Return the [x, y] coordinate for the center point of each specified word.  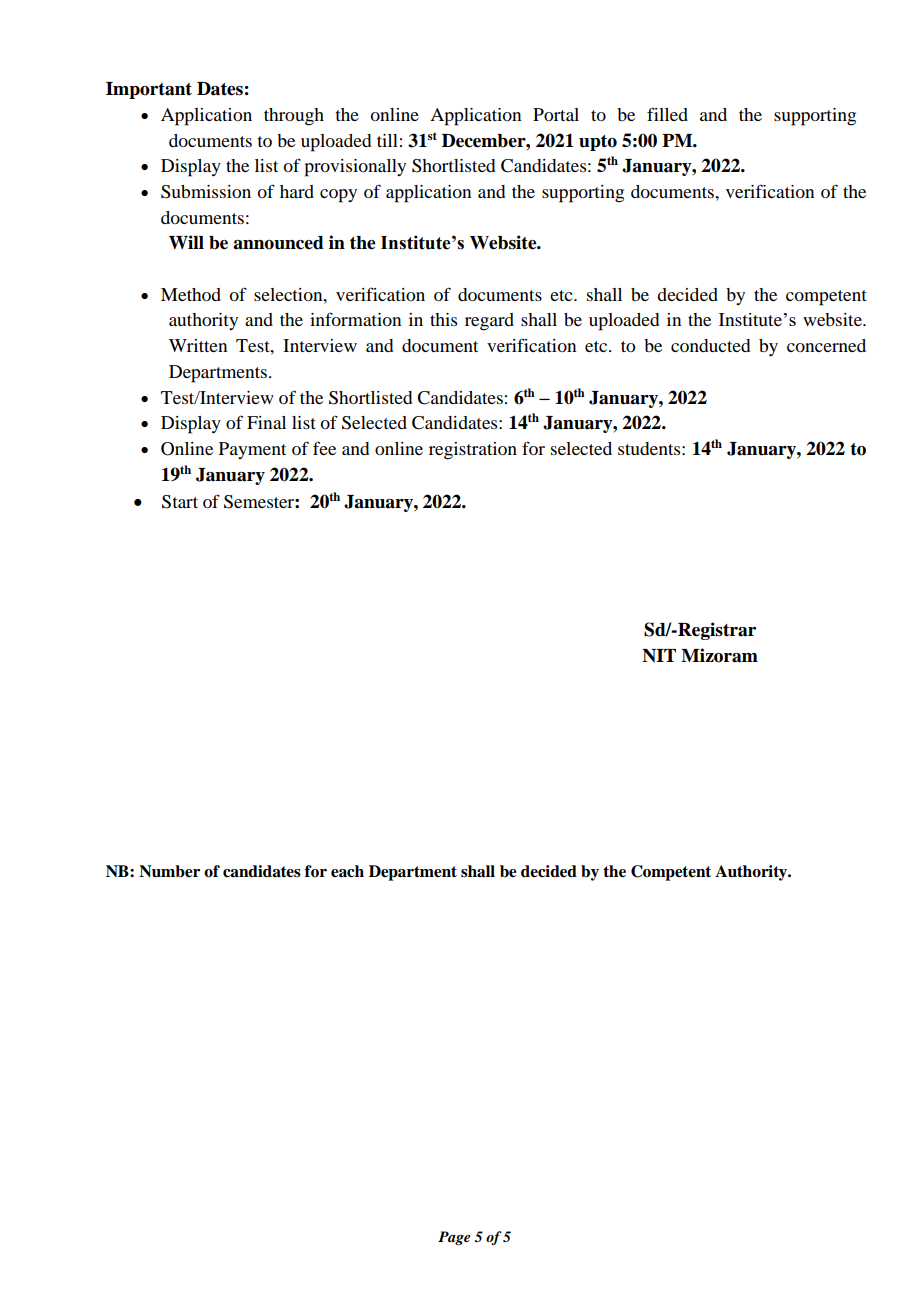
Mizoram [719, 655]
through [294, 117]
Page [454, 1238]
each [347, 871]
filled [667, 114]
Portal [556, 114]
